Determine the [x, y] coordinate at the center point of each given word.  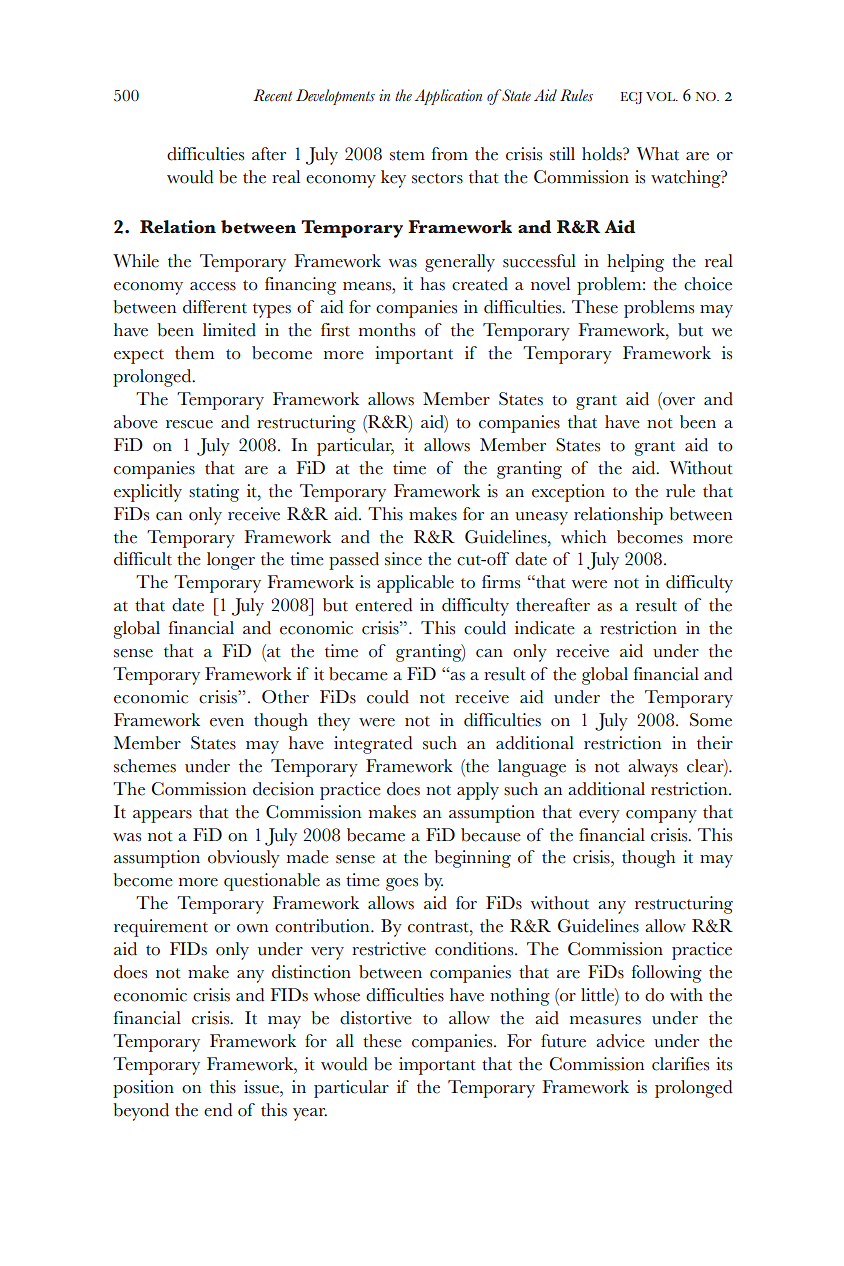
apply [478, 791]
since [403, 559]
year [310, 1114]
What [658, 154]
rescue [189, 424]
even [227, 722]
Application [448, 97]
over [679, 401]
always [653, 768]
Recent [272, 95]
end [218, 1110]
